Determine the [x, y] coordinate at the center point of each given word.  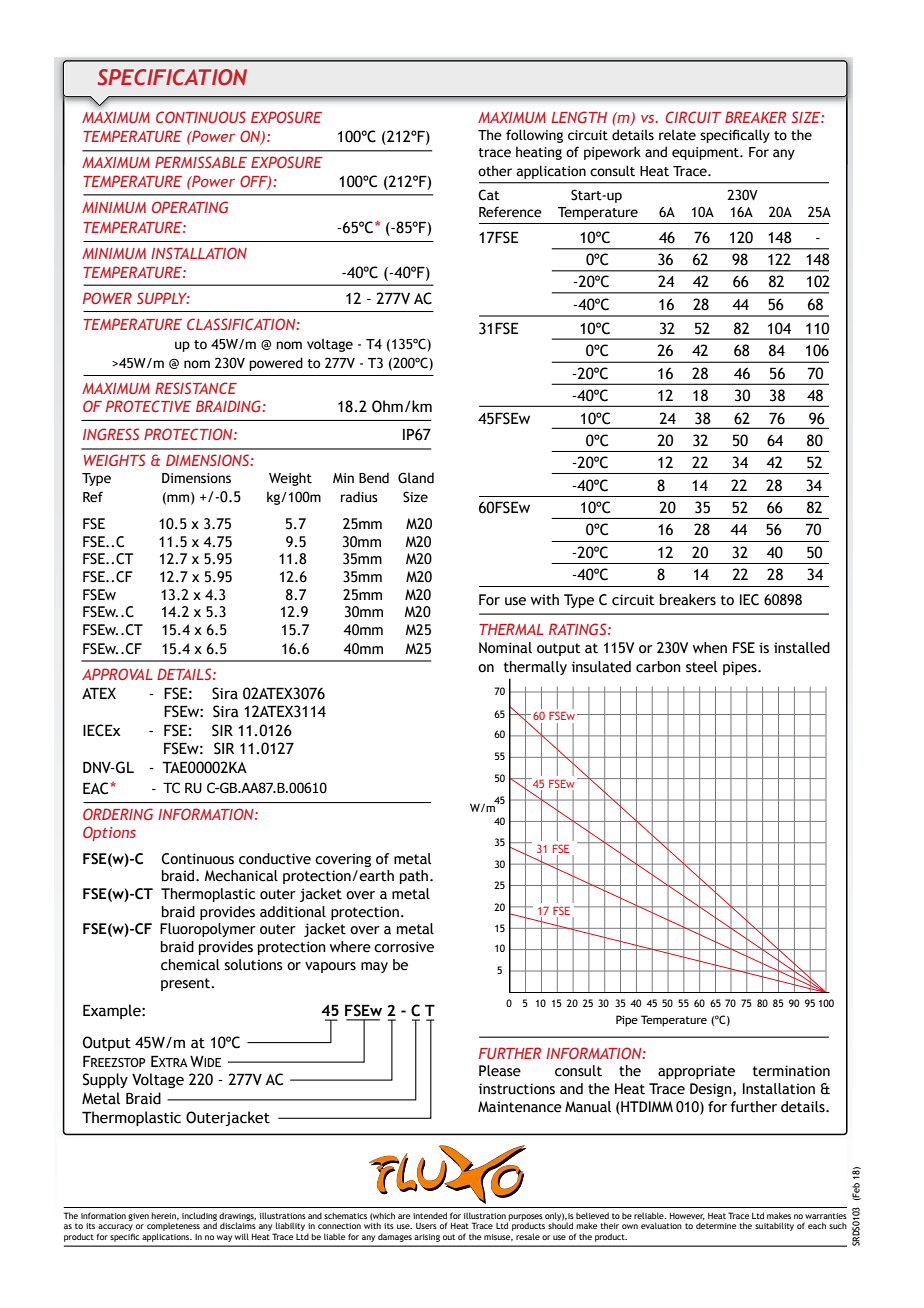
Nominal [505, 648]
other [495, 171]
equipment [706, 153]
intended [430, 1215]
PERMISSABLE [201, 162]
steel [701, 667]
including [199, 1217]
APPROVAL [117, 674]
